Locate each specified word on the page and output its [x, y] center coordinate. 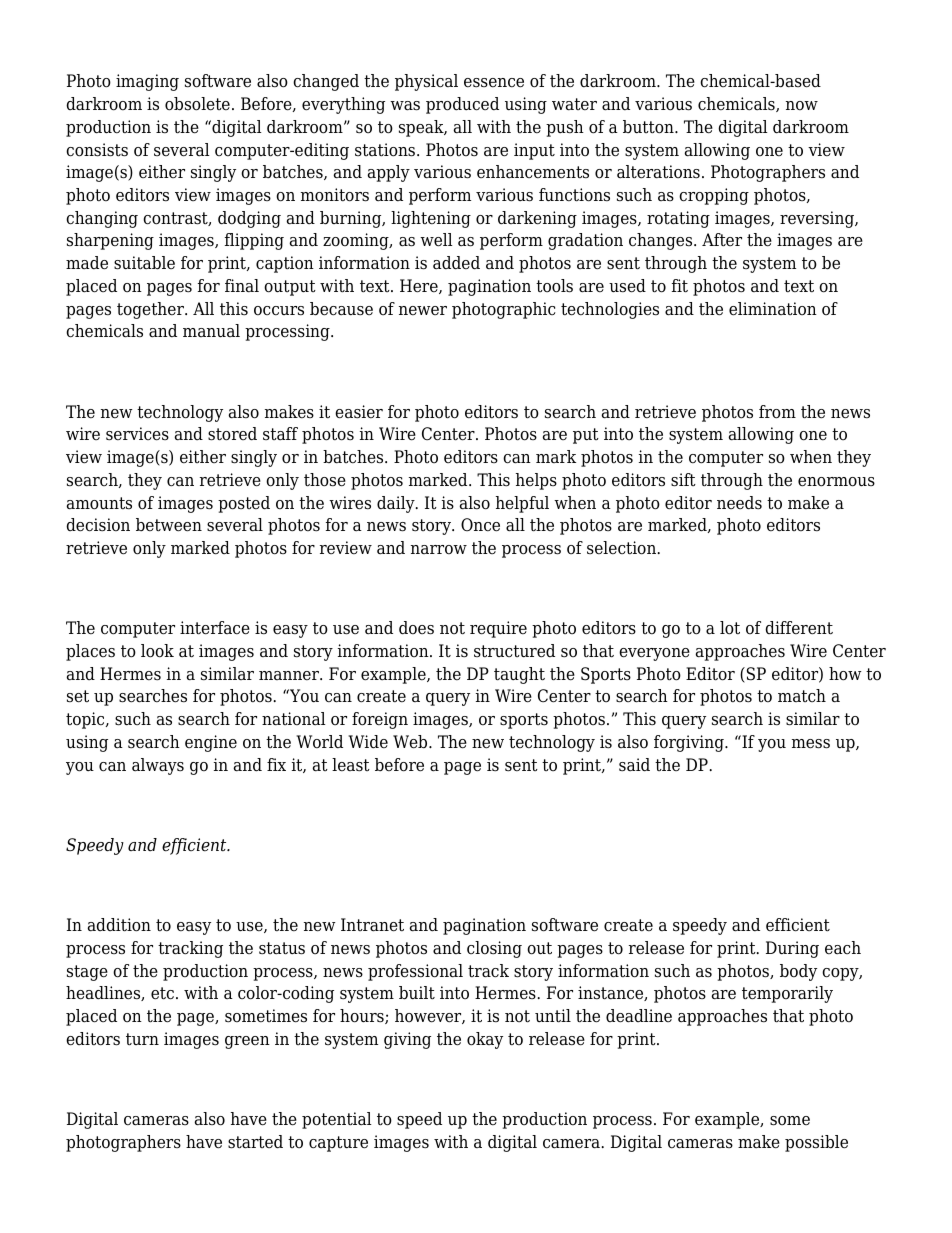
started [255, 1142]
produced [462, 105]
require [498, 629]
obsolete [197, 104]
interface [215, 628]
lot [730, 628]
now [802, 106]
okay [485, 1040]
